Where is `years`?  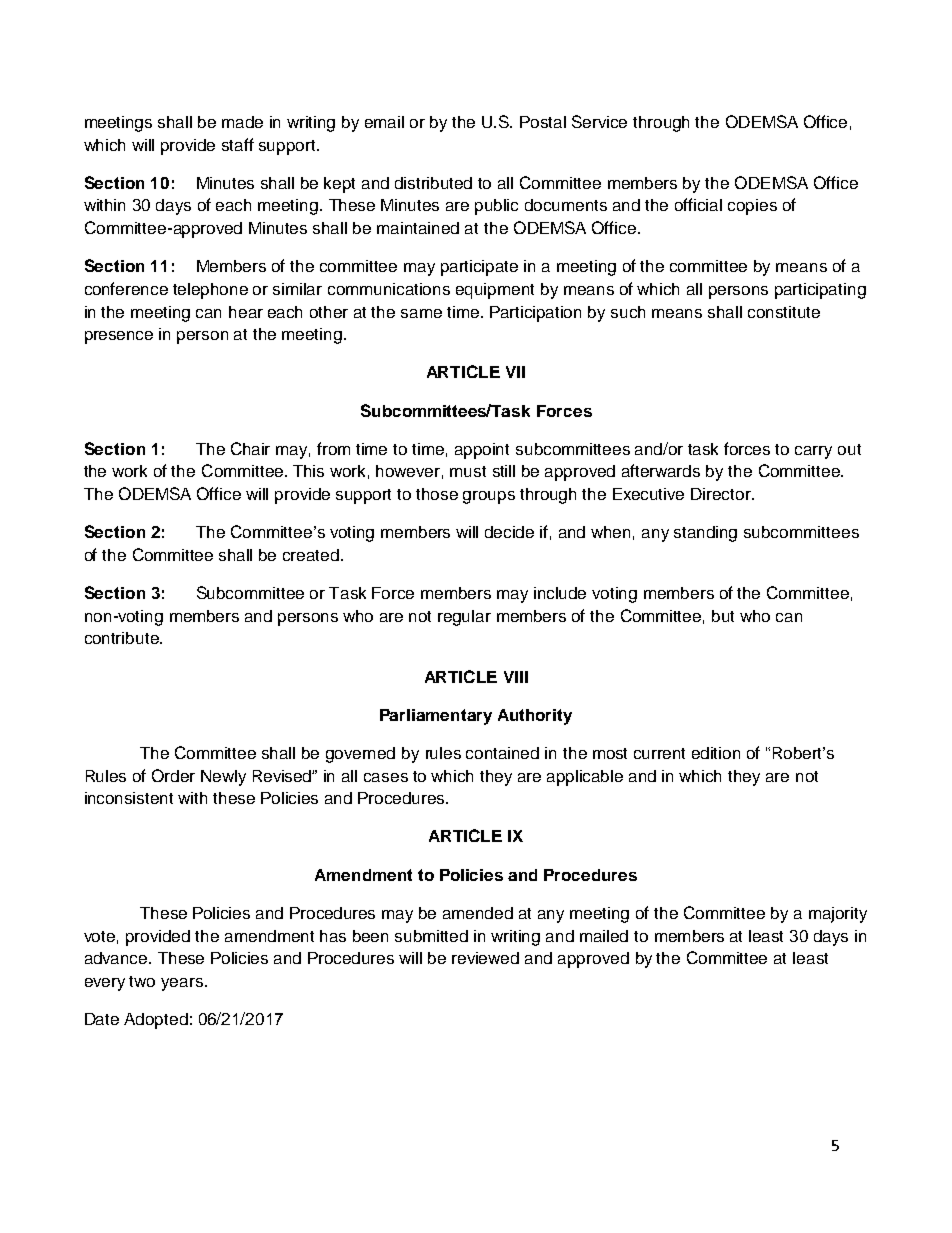
years is located at coordinates (183, 984).
